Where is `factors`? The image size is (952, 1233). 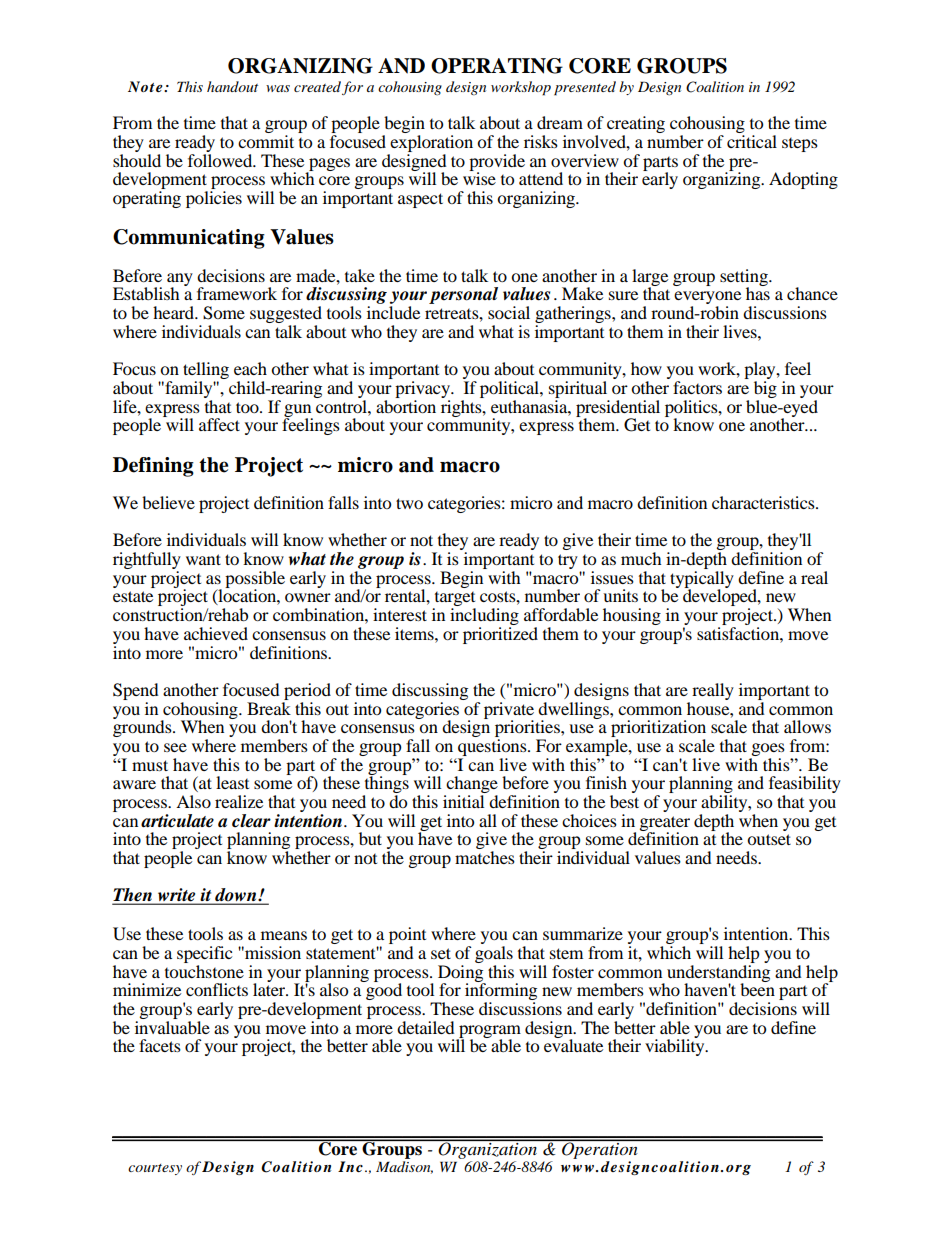
factors is located at coordinates (697, 387).
